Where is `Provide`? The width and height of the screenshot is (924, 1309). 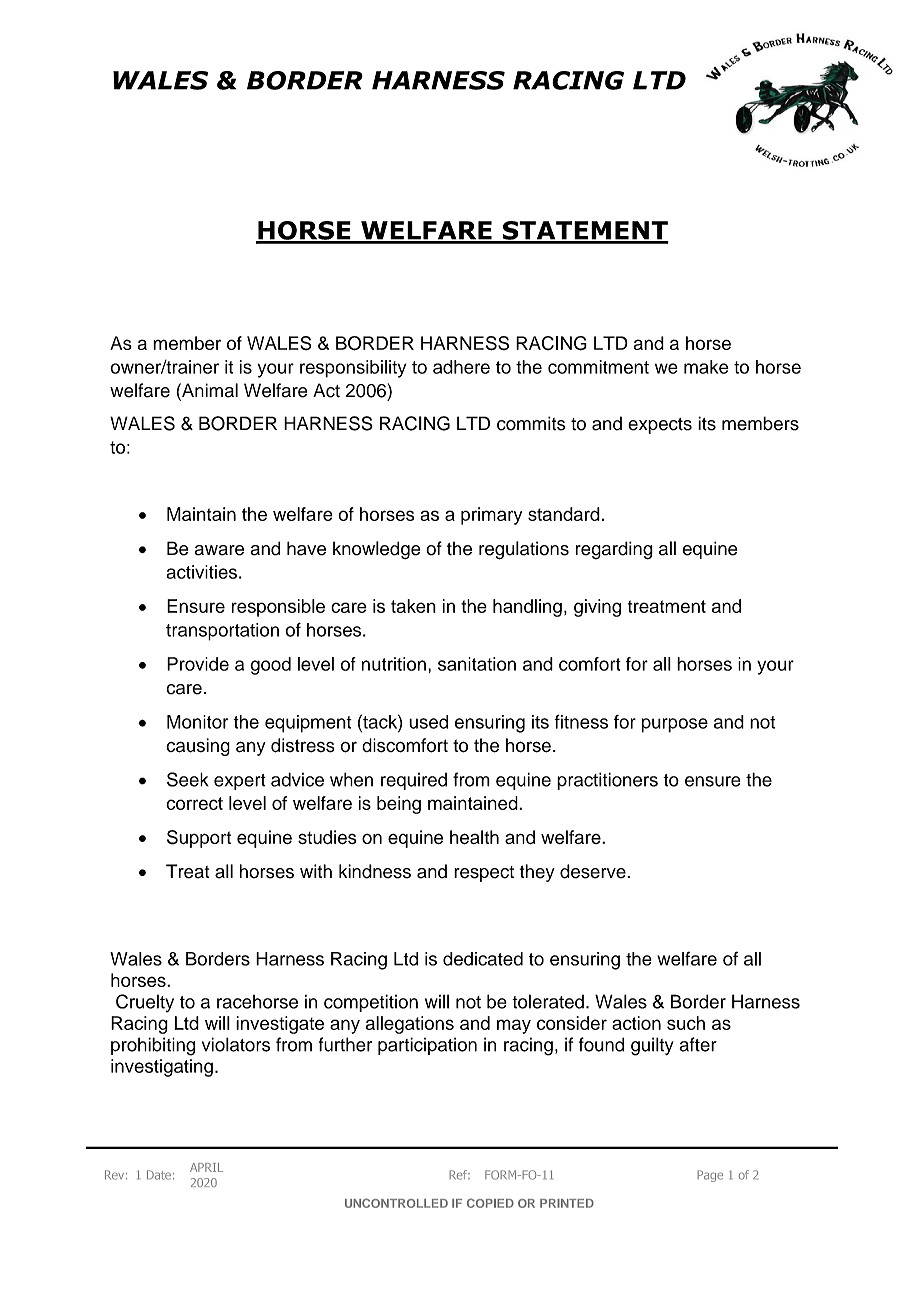
Provide is located at coordinates (198, 664).
